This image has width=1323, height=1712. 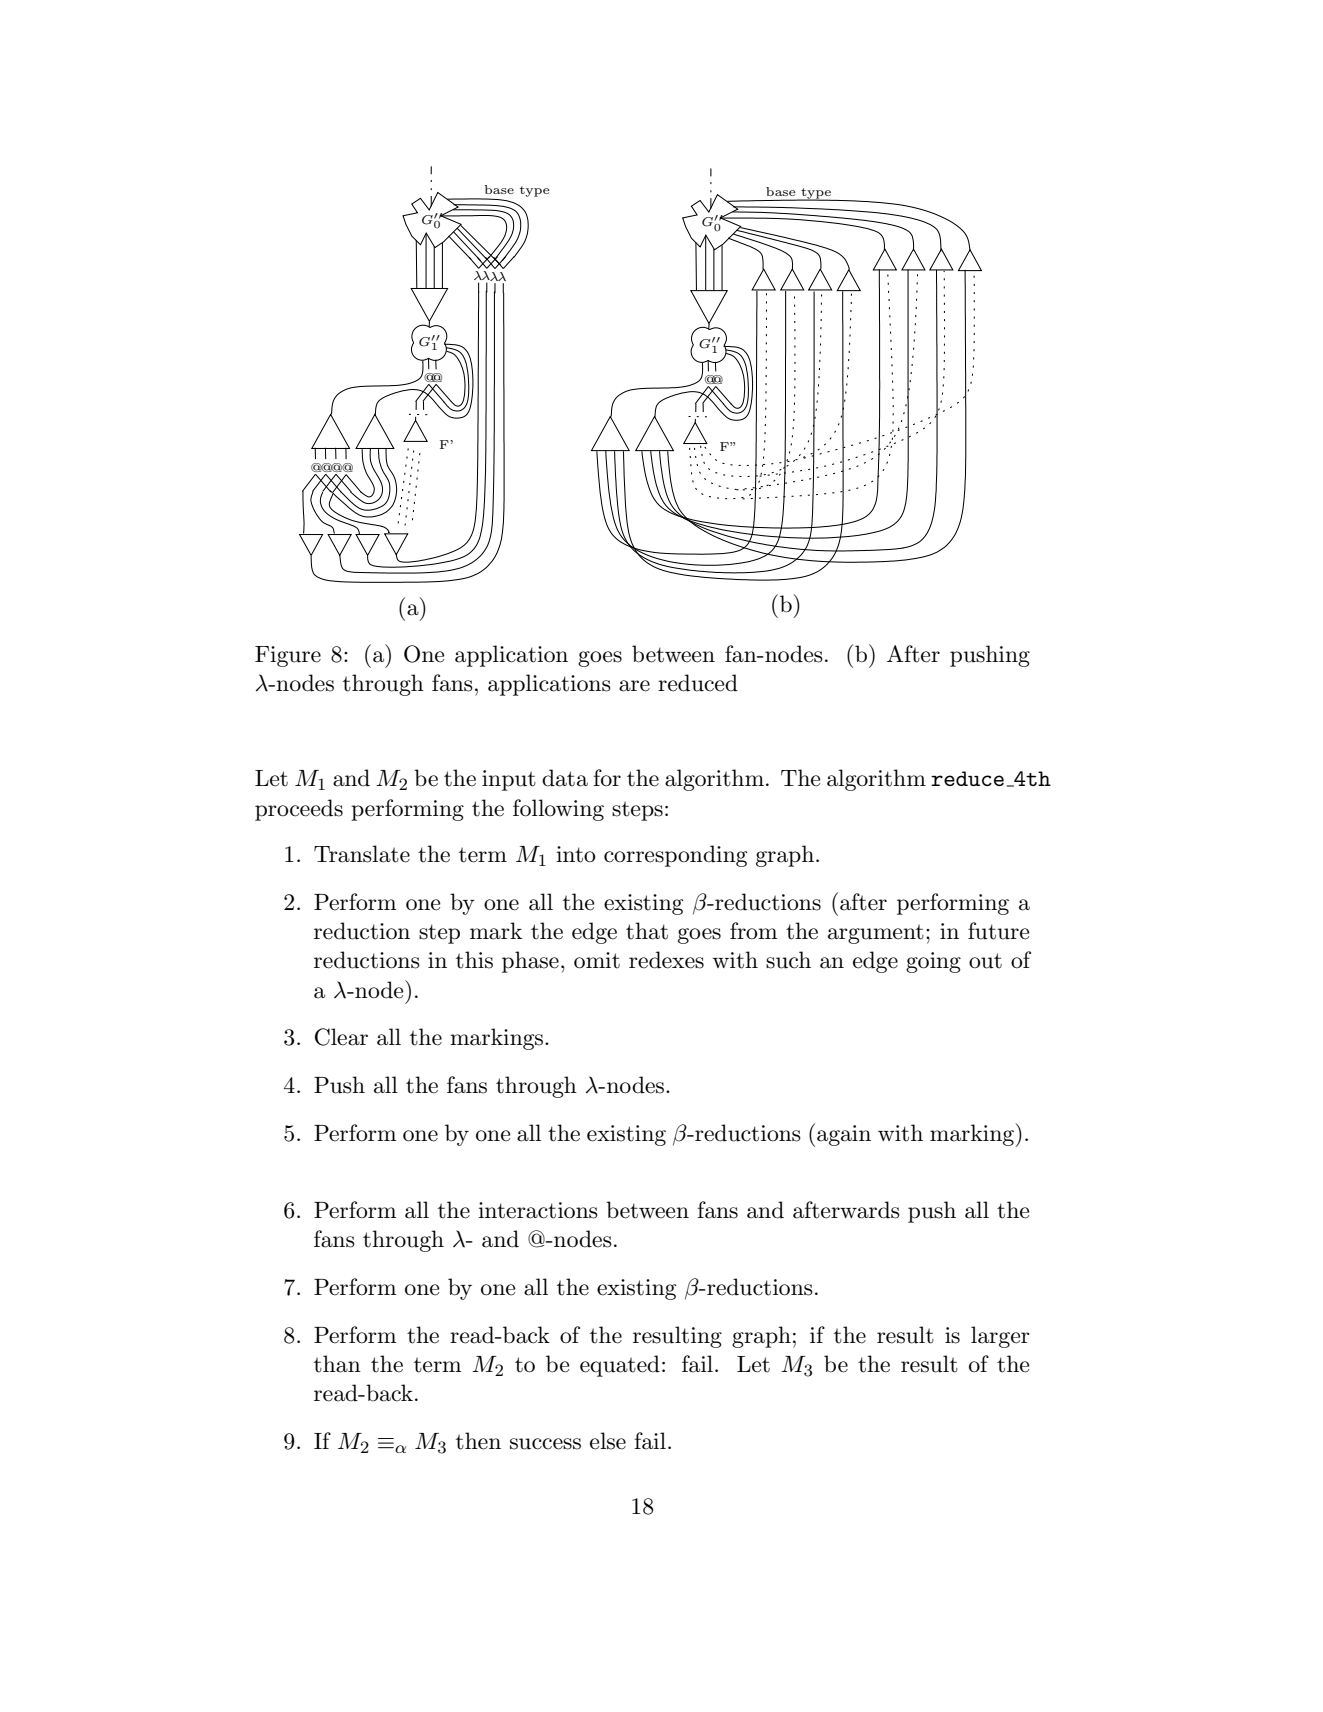 What do you see at coordinates (288, 656) in the image?
I see `Figure` at bounding box center [288, 656].
